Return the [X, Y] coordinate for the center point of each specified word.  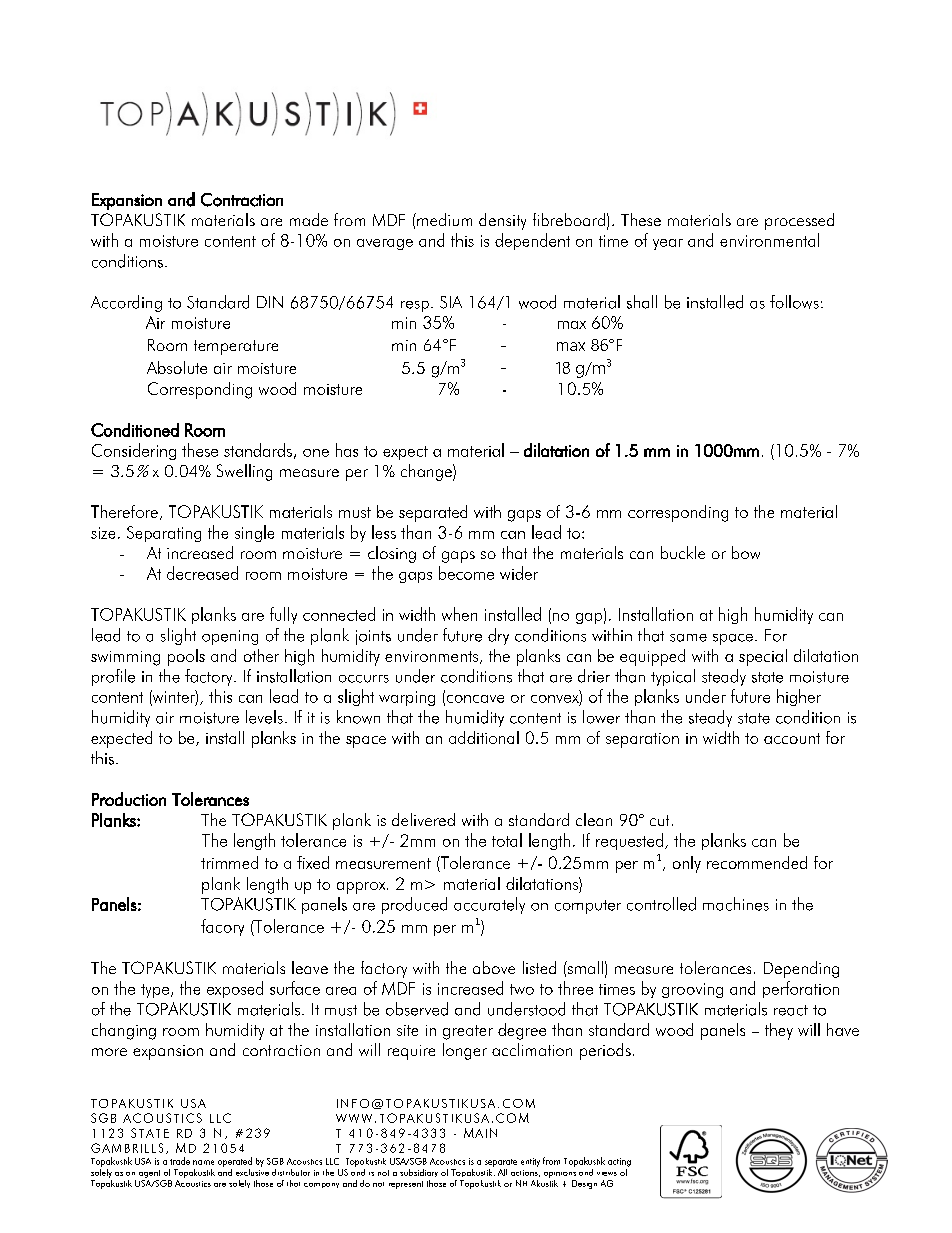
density [502, 221]
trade [180, 1161]
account [792, 738]
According [126, 303]
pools [186, 657]
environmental [769, 240]
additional [484, 737]
